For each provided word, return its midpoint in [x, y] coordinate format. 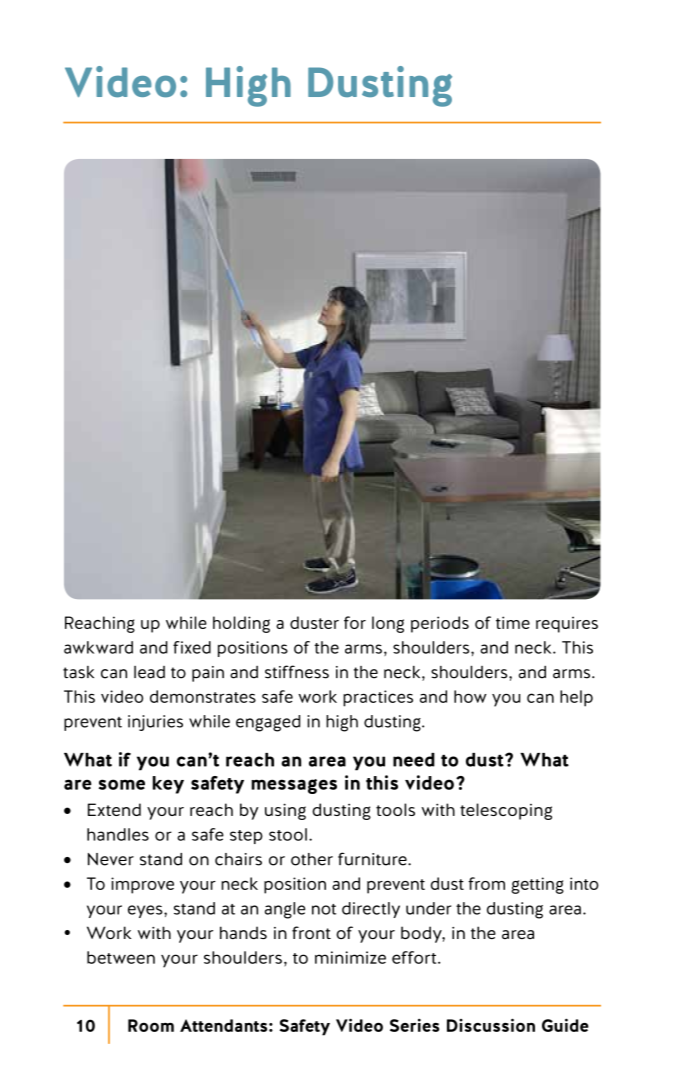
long [388, 624]
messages [294, 786]
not [324, 909]
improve [142, 885]
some [122, 784]
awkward [98, 647]
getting [537, 885]
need [414, 760]
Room [151, 1025]
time [513, 622]
